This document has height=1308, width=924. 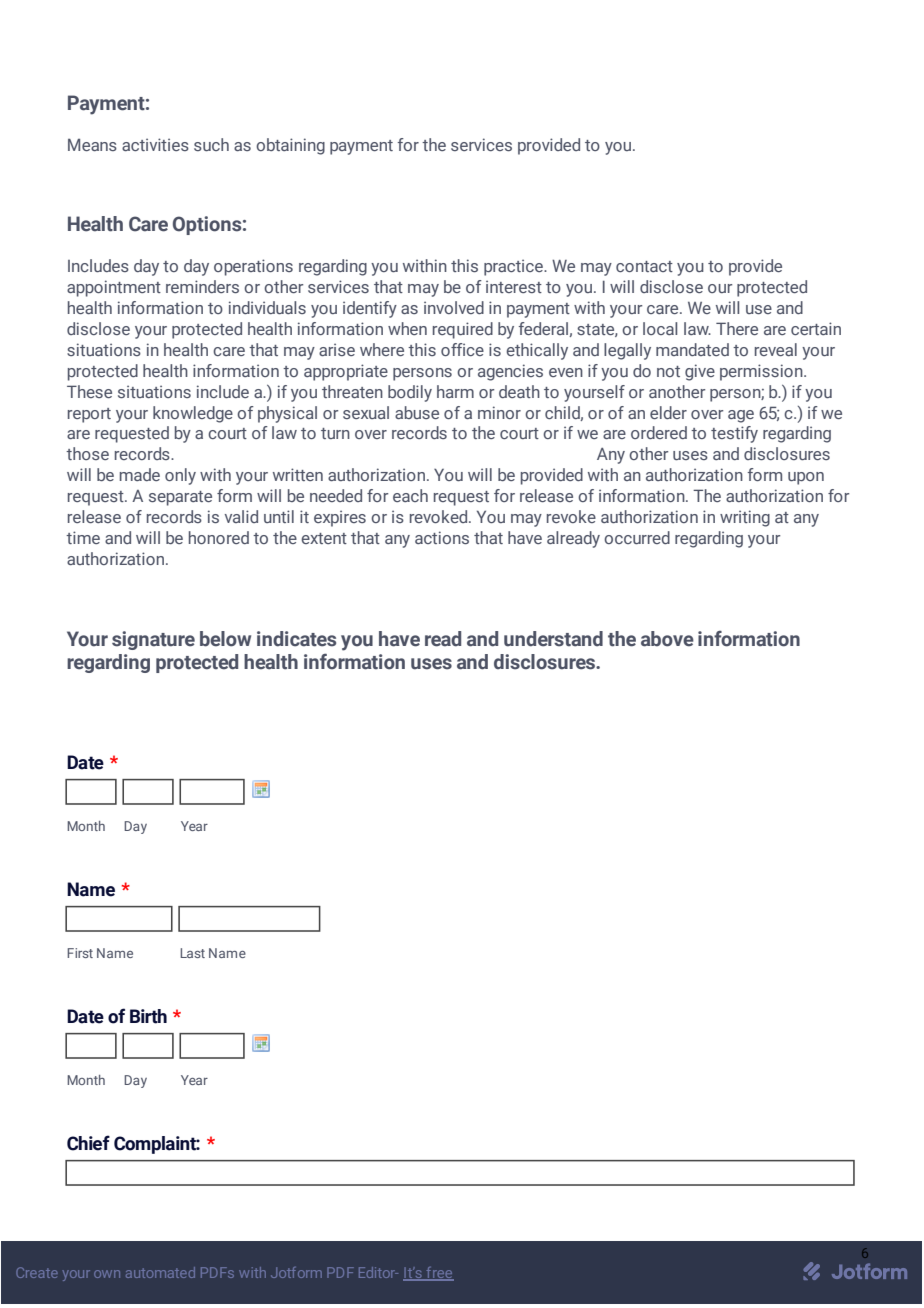 I want to click on actions, so click(x=442, y=537).
